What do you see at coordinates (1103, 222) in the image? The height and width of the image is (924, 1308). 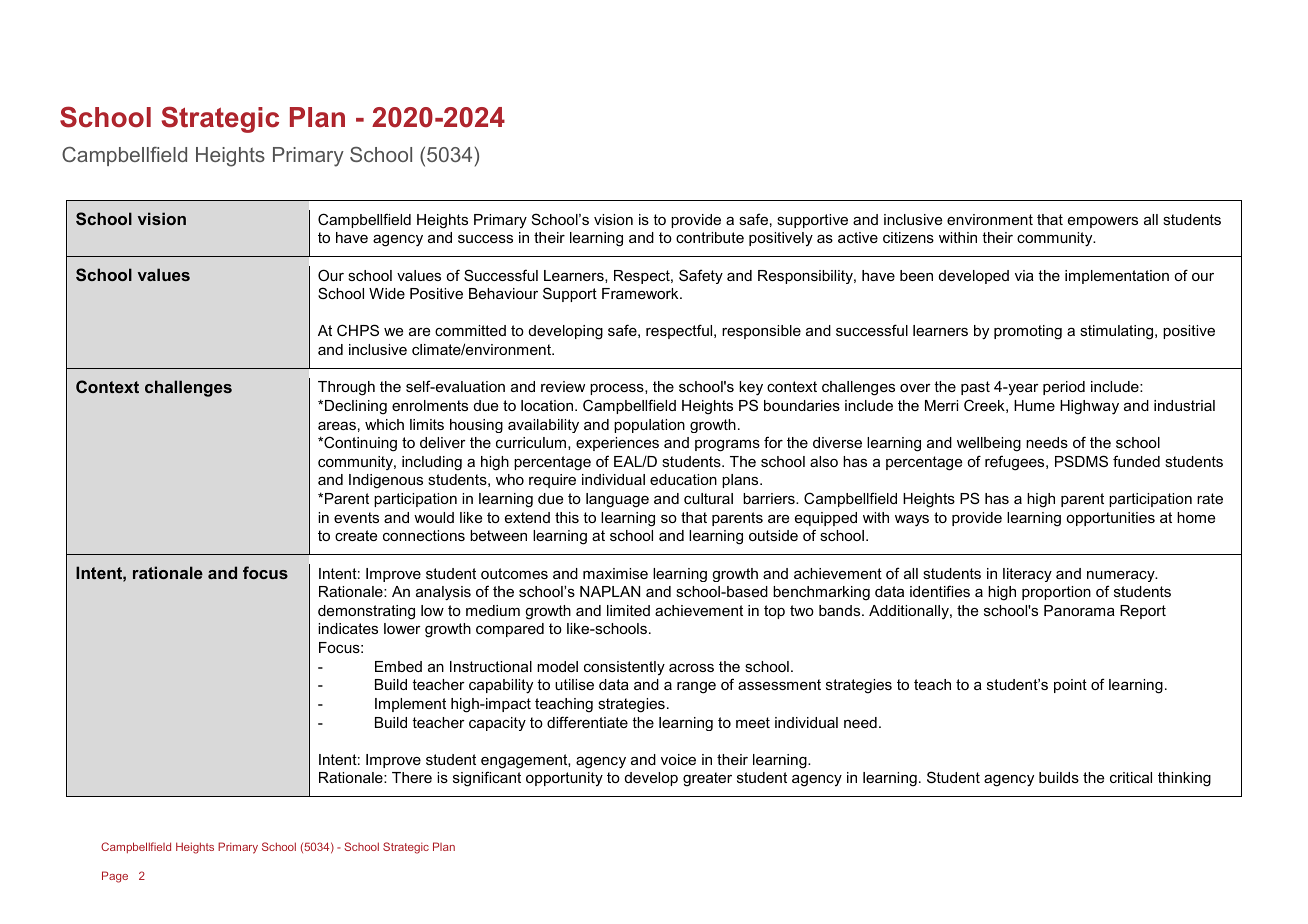 I see `empowers` at bounding box center [1103, 222].
